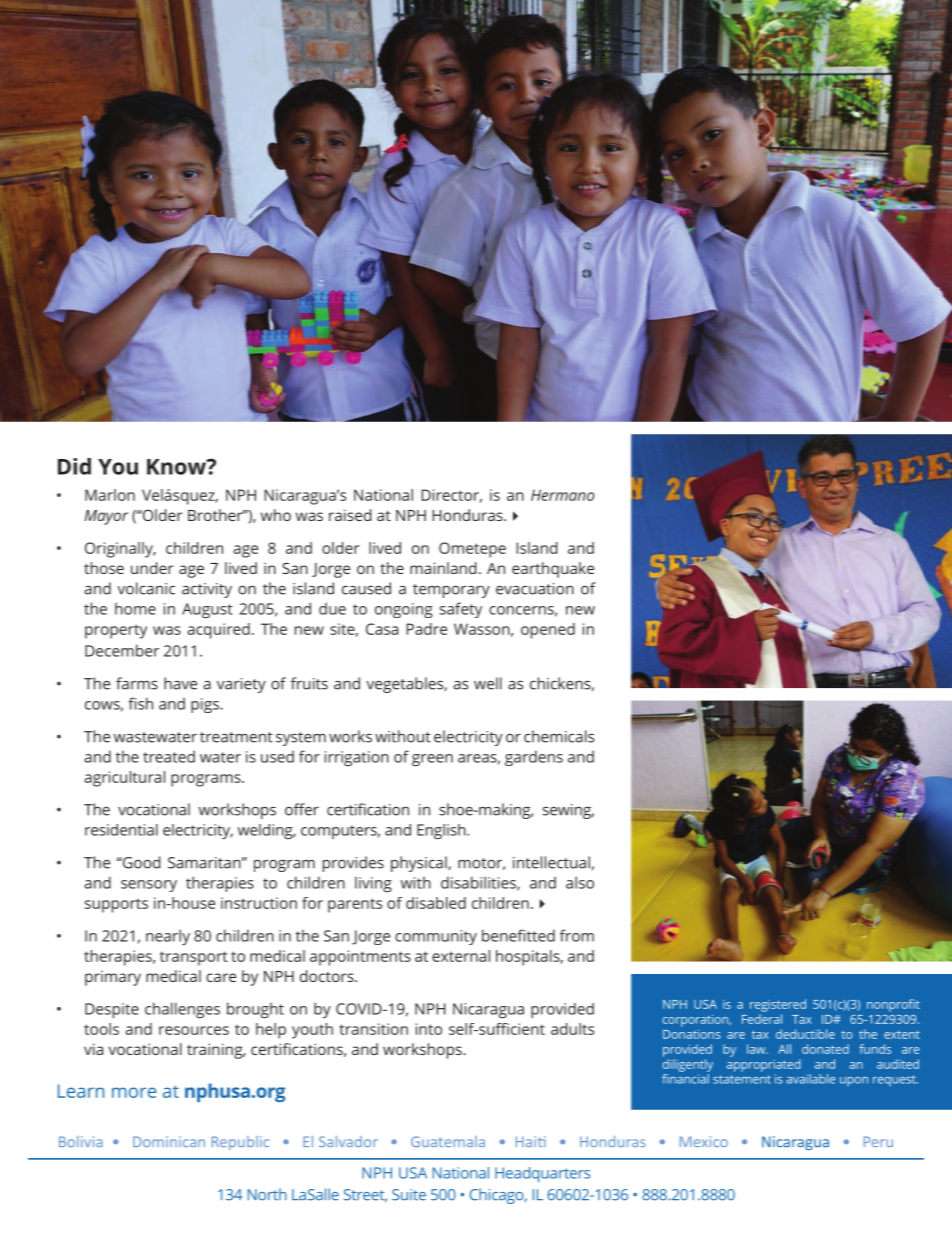 The height and width of the document is (1233, 952). I want to click on external, so click(461, 956).
